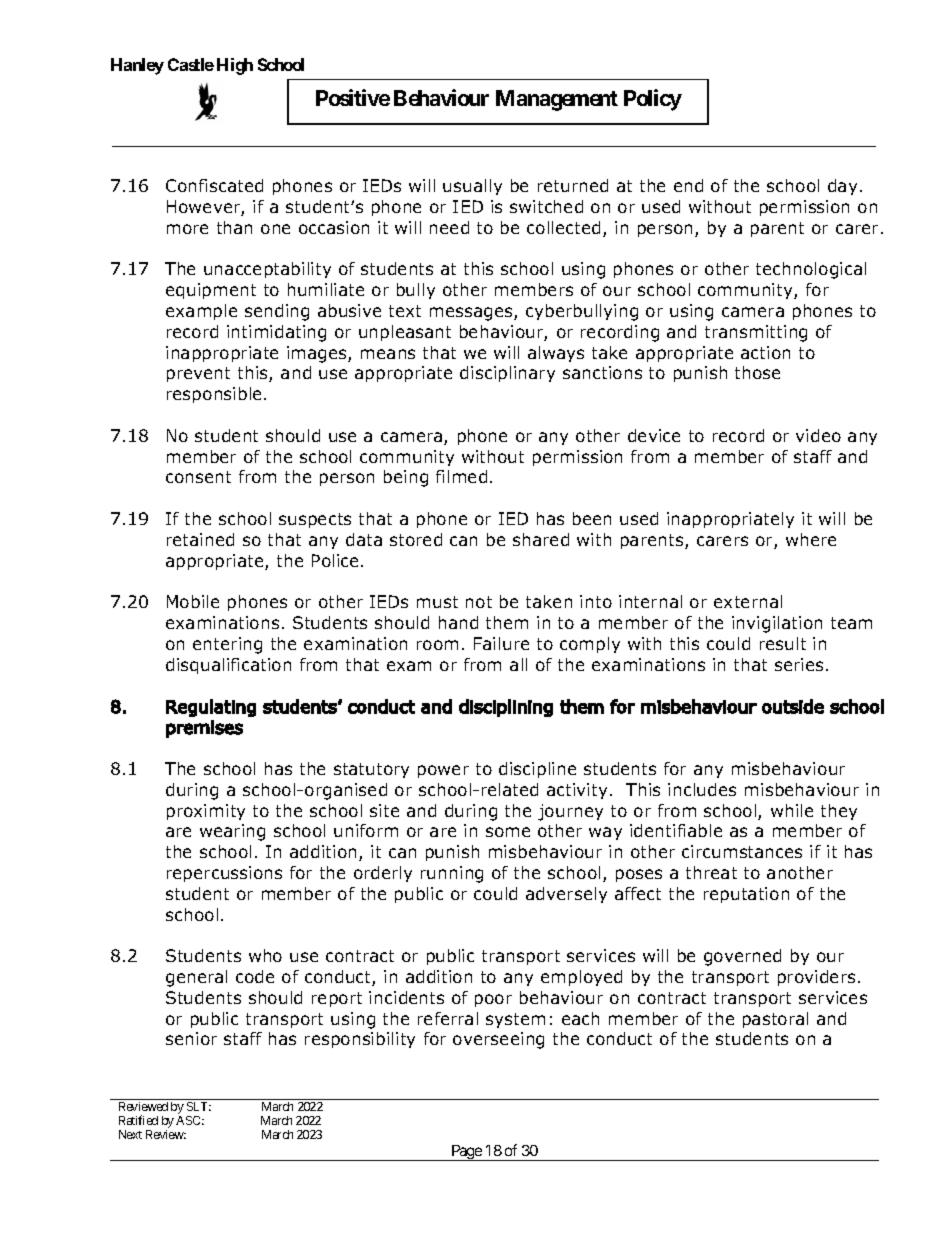  I want to click on Policy, so click(653, 100).
